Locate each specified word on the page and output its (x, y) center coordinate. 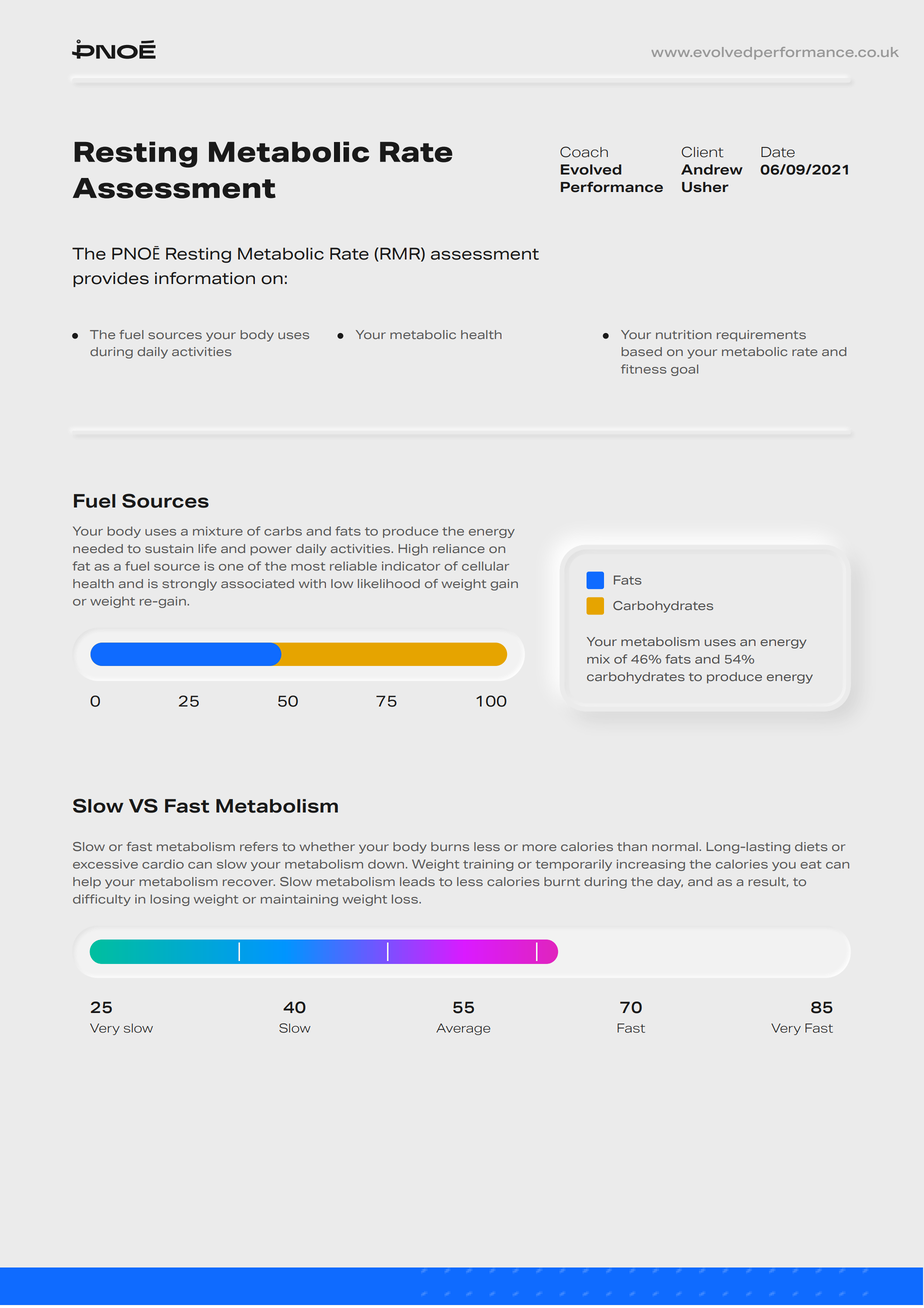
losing (169, 900)
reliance (459, 548)
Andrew (712, 169)
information (205, 278)
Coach (584, 152)
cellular (485, 566)
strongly (189, 585)
